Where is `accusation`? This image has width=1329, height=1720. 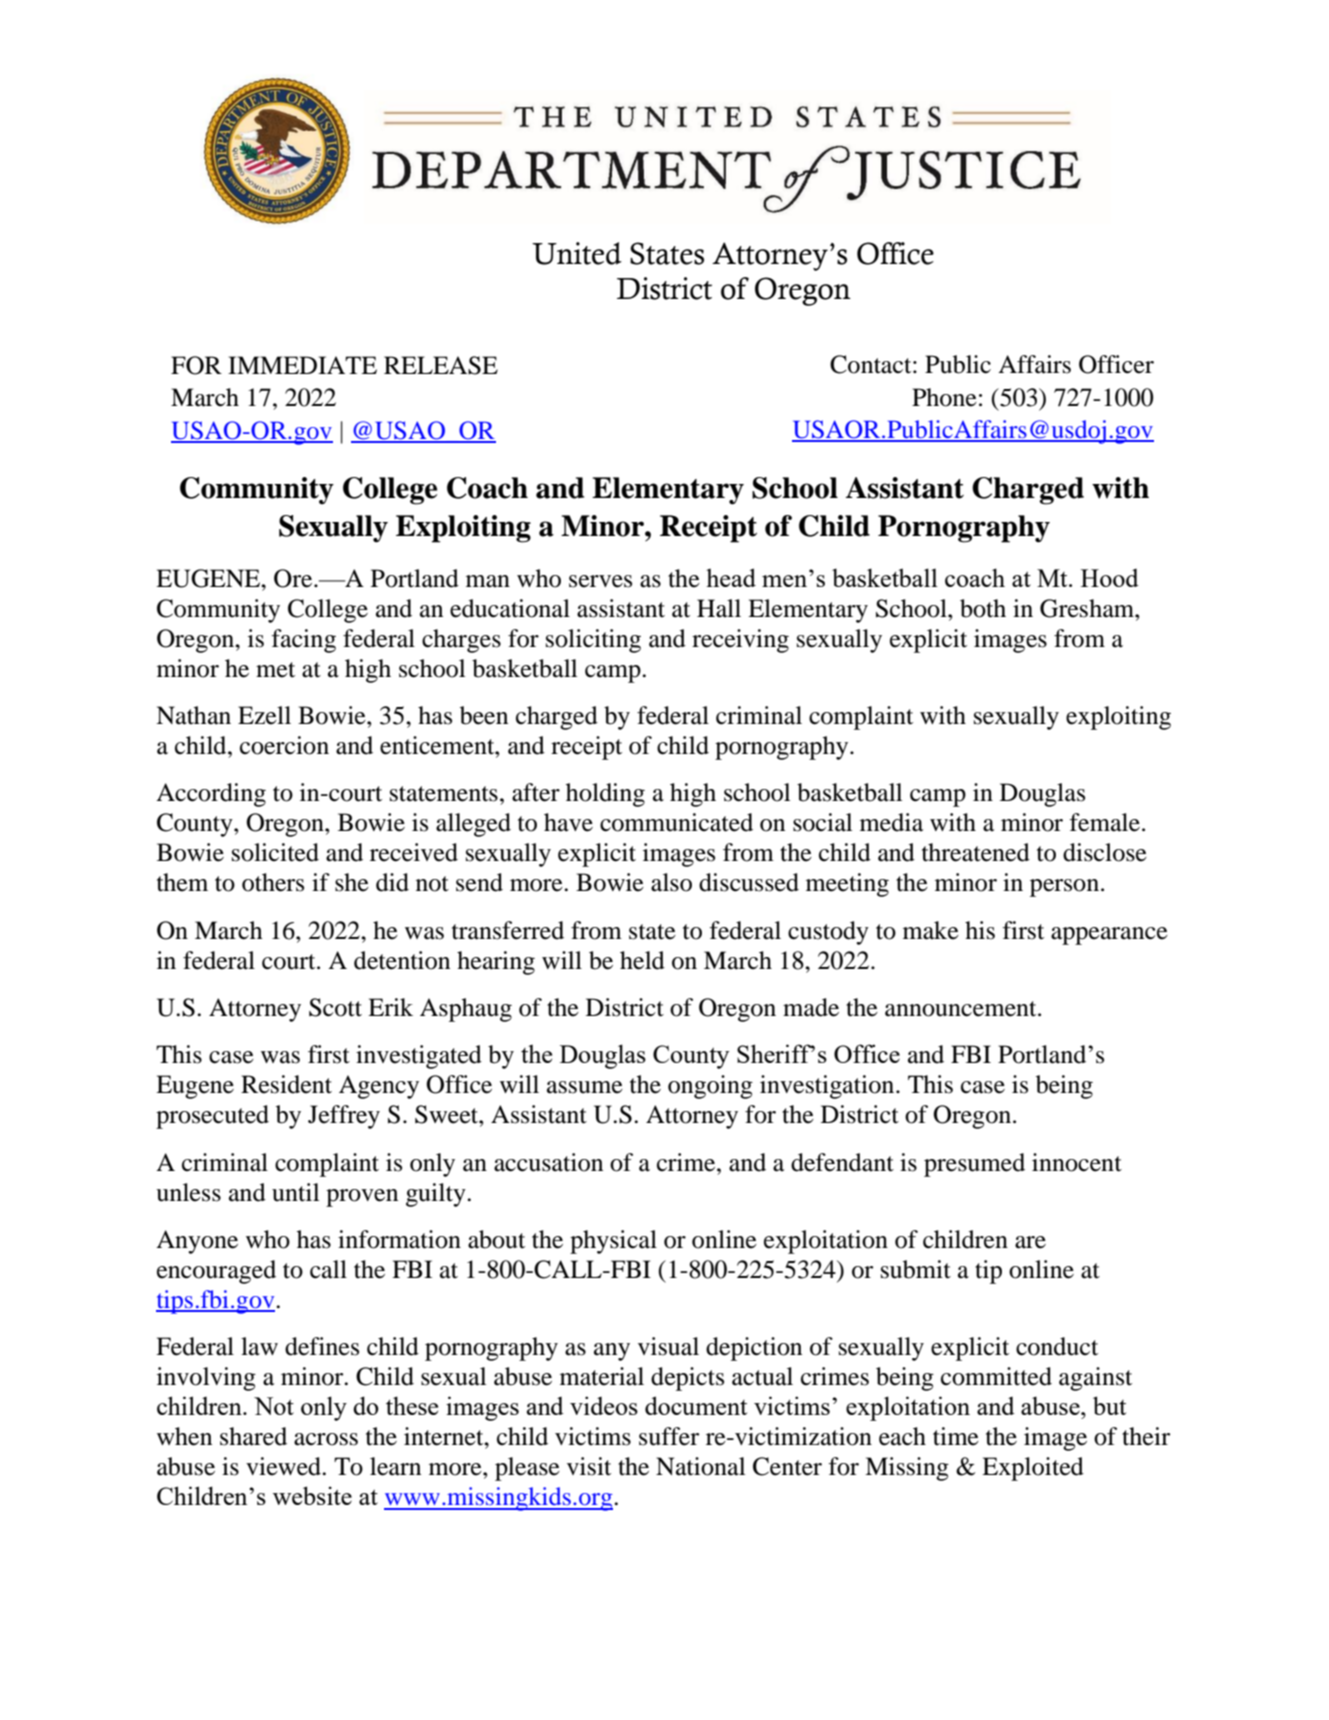 accusation is located at coordinates (548, 1162).
